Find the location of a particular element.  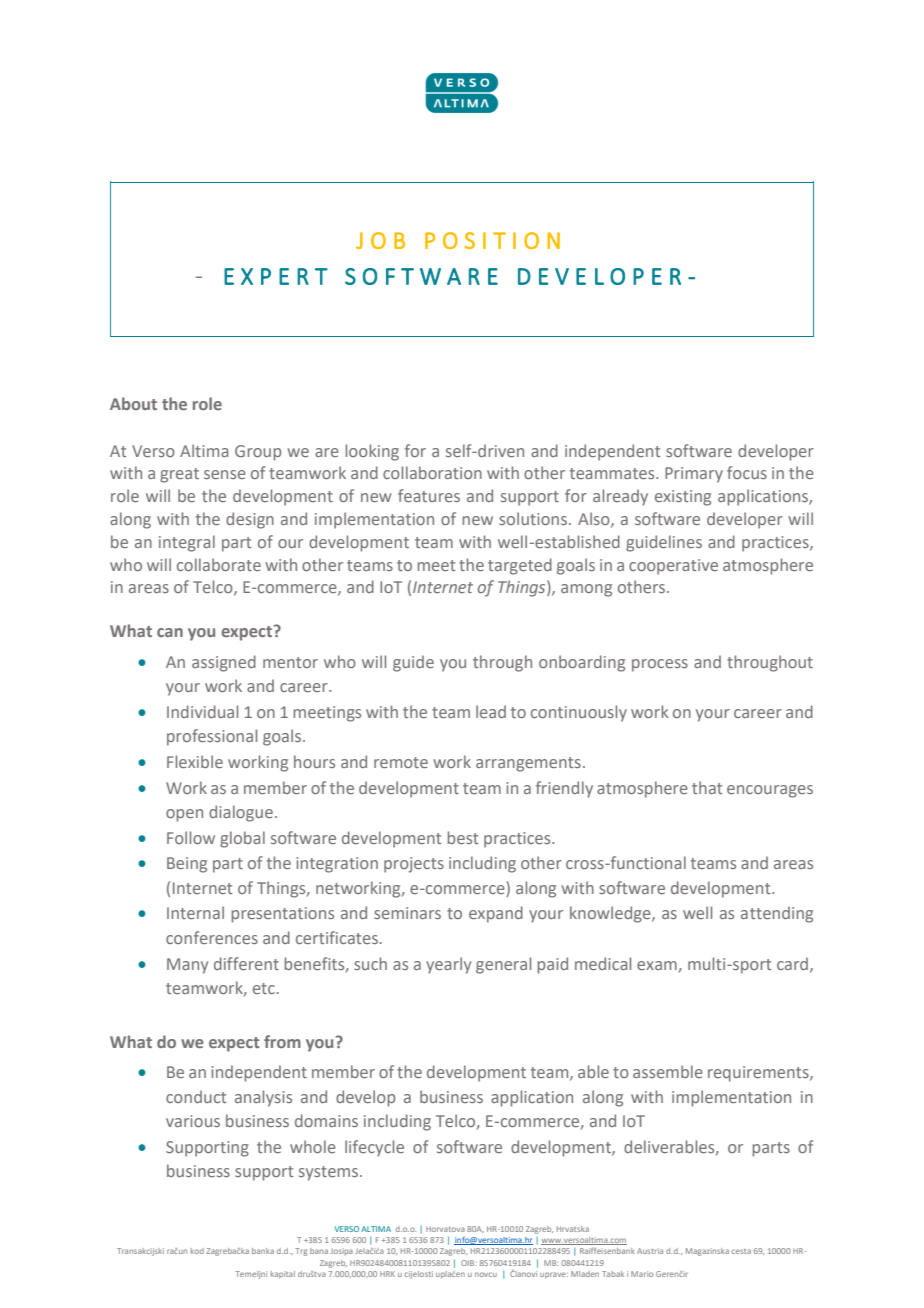

best is located at coordinates (463, 837).
